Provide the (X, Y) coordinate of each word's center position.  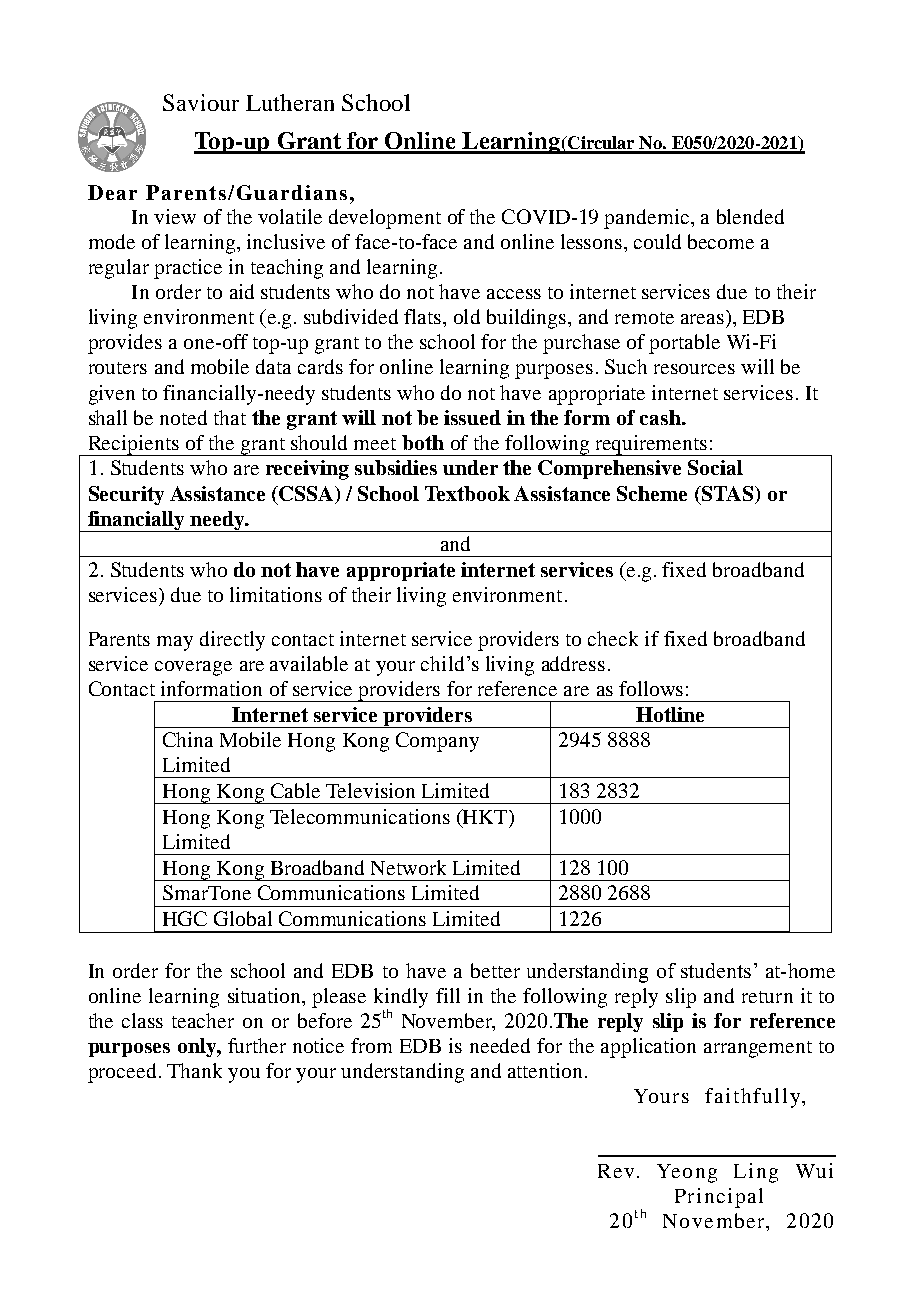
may (175, 643)
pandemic (646, 219)
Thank (194, 1070)
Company (437, 742)
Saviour (201, 102)
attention (545, 1070)
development (385, 219)
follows (651, 688)
